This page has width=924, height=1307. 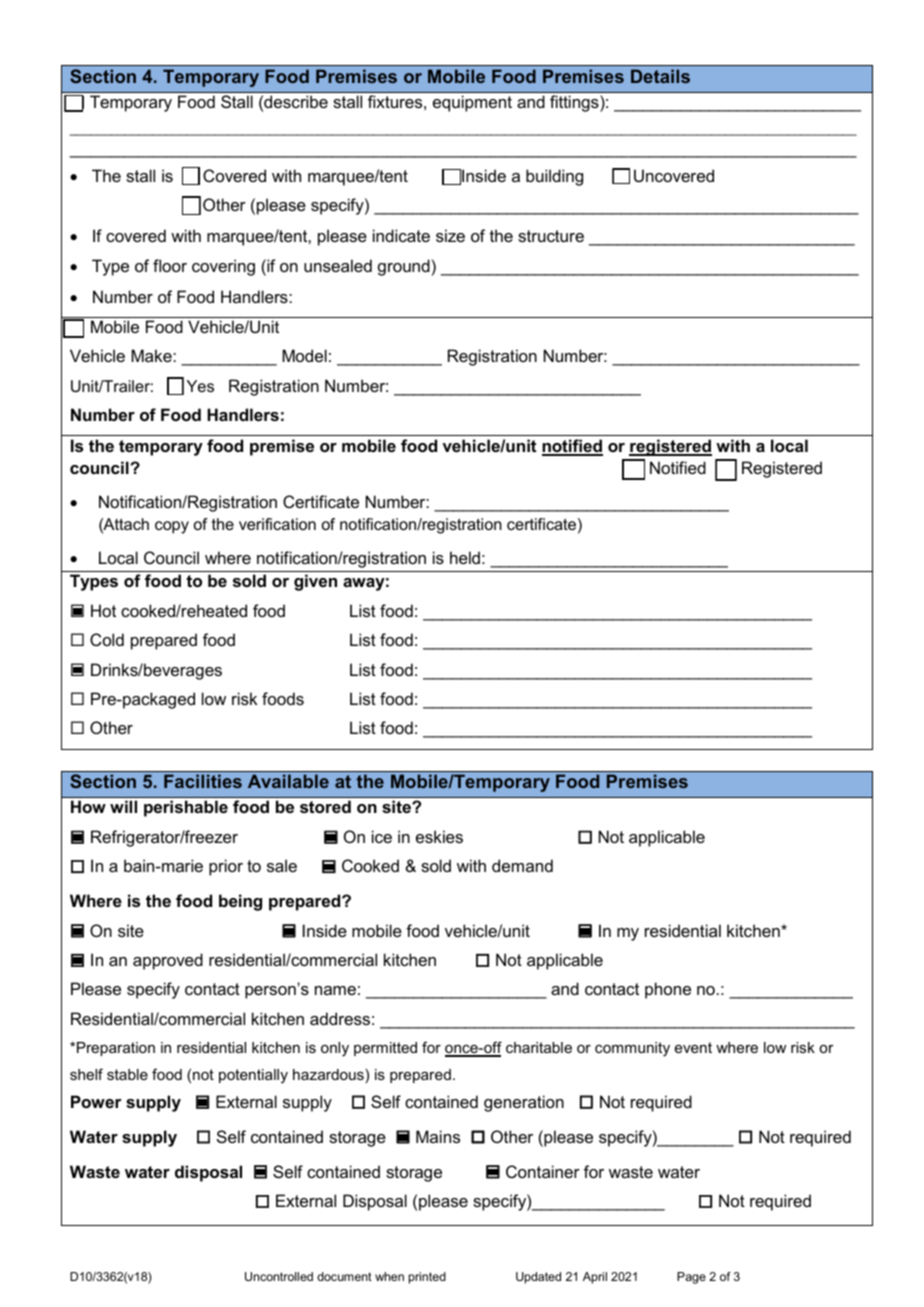 What do you see at coordinates (170, 265) in the page?
I see `floor` at bounding box center [170, 265].
